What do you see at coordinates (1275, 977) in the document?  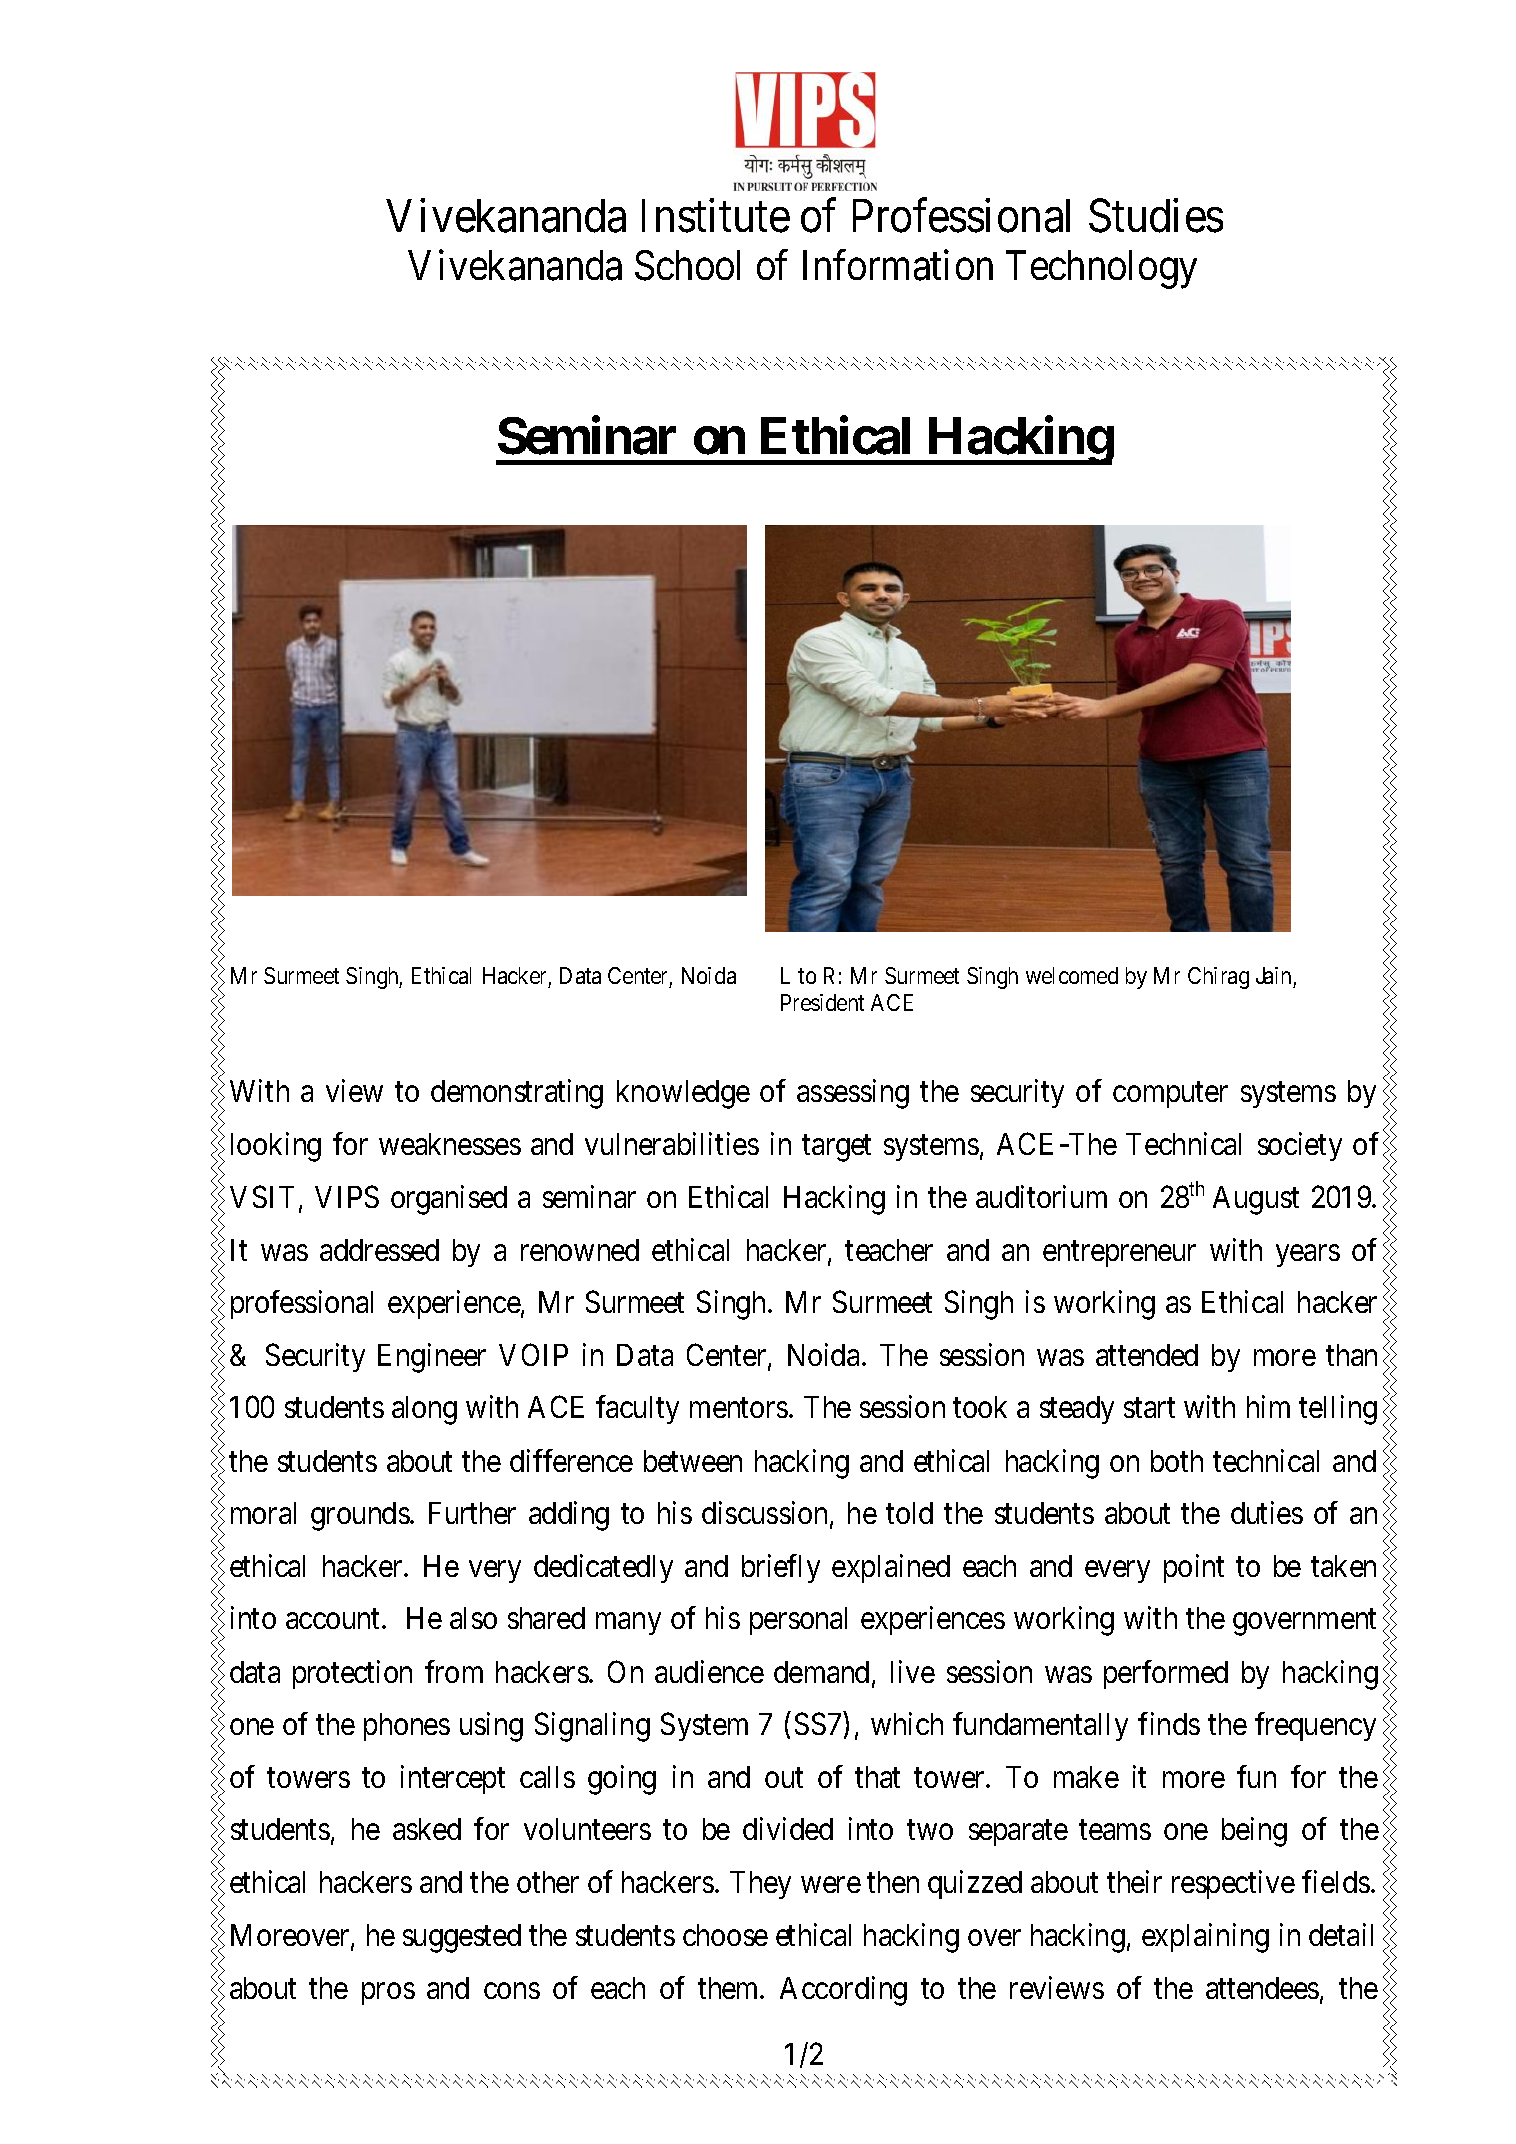 I see `Jain` at bounding box center [1275, 977].
